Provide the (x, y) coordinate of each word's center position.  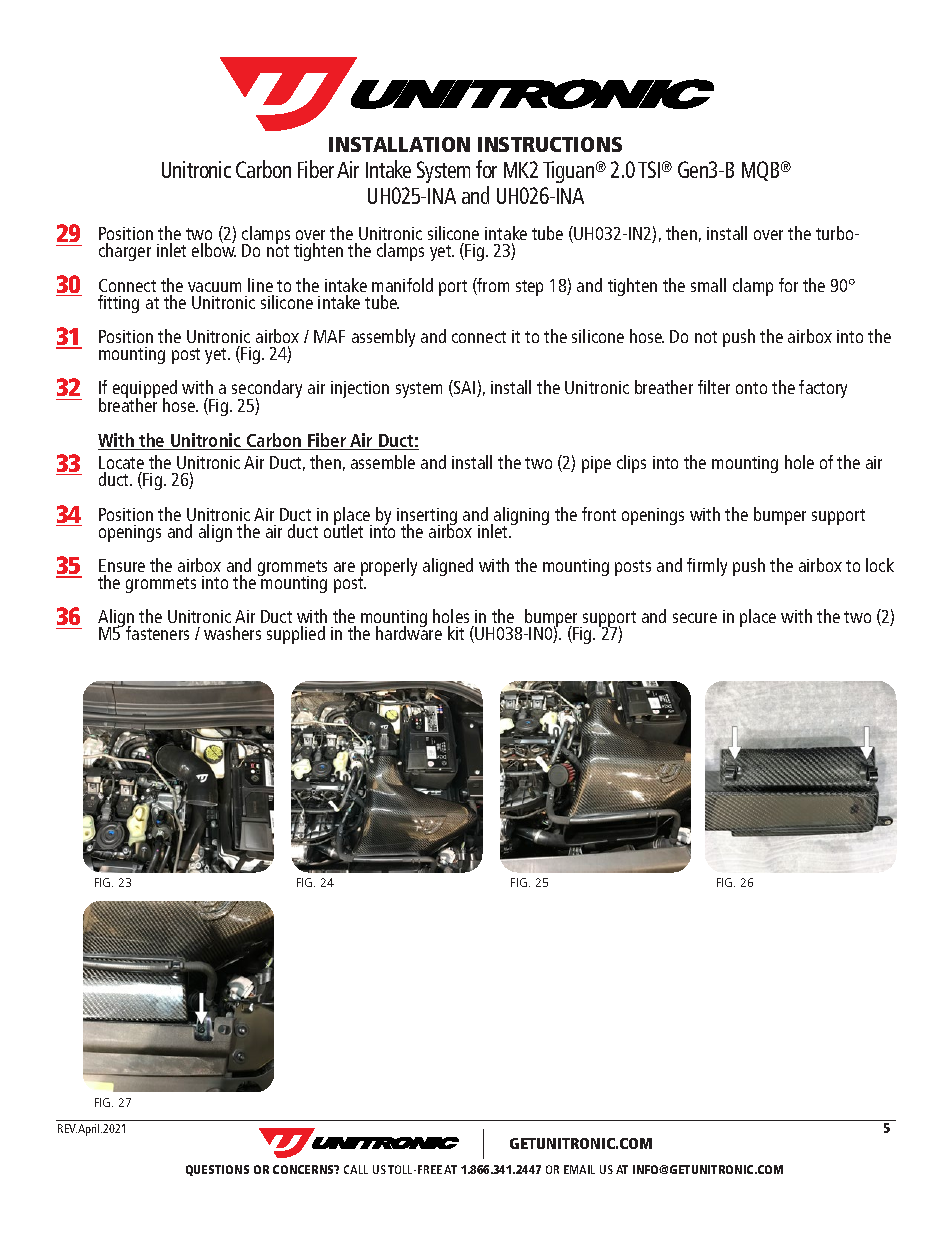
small (708, 285)
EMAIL (579, 1169)
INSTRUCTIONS (550, 144)
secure (695, 618)
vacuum (214, 287)
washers (232, 633)
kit (456, 633)
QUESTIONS (217, 1170)
